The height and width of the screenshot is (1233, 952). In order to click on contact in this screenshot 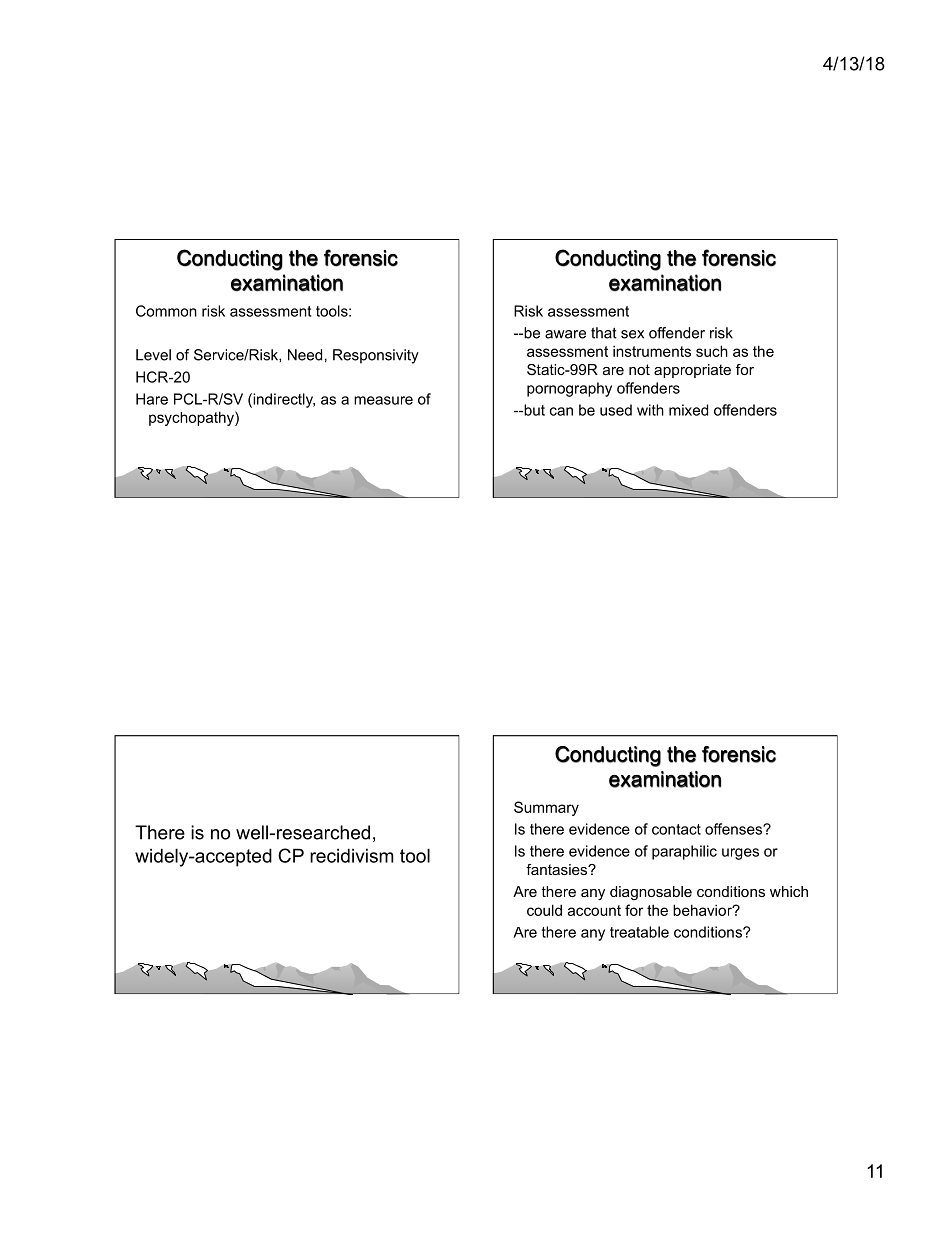, I will do `click(676, 829)`.
